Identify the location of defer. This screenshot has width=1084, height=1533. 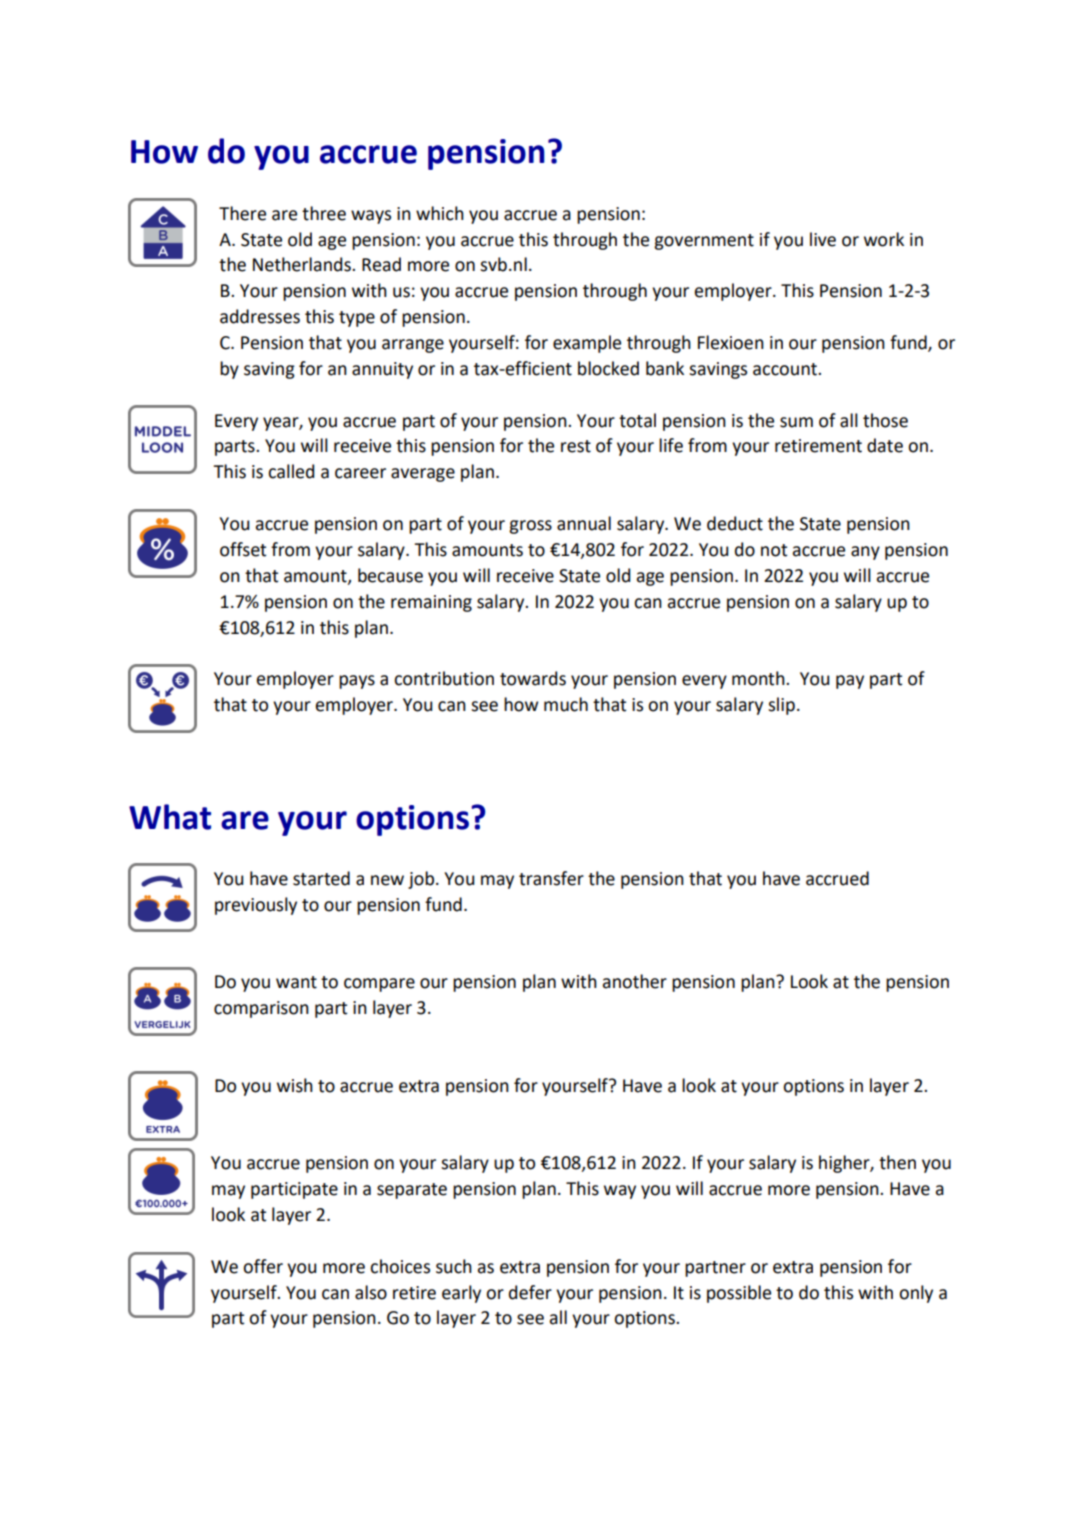
(530, 1292).
